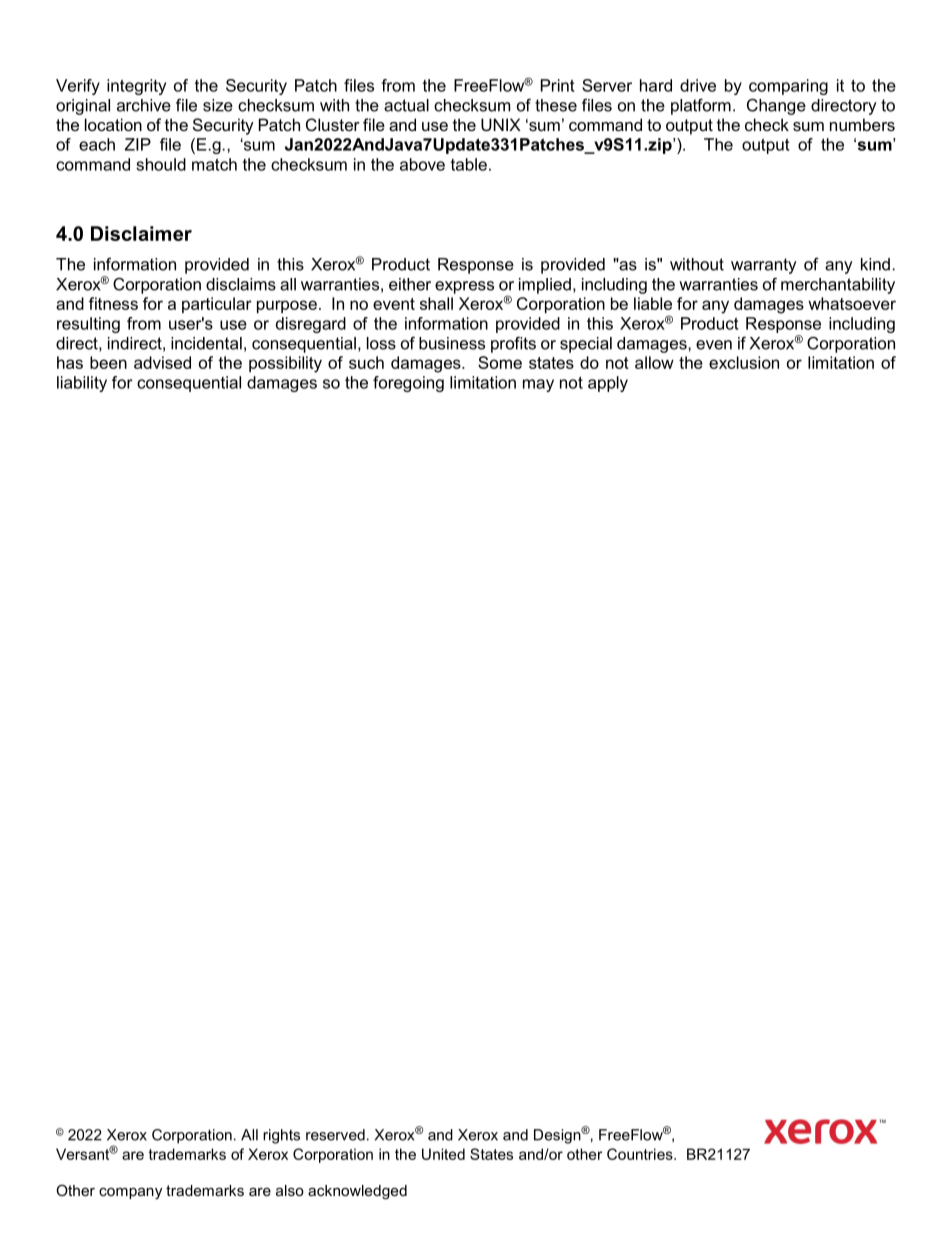  What do you see at coordinates (130, 1194) in the image?
I see `company` at bounding box center [130, 1194].
